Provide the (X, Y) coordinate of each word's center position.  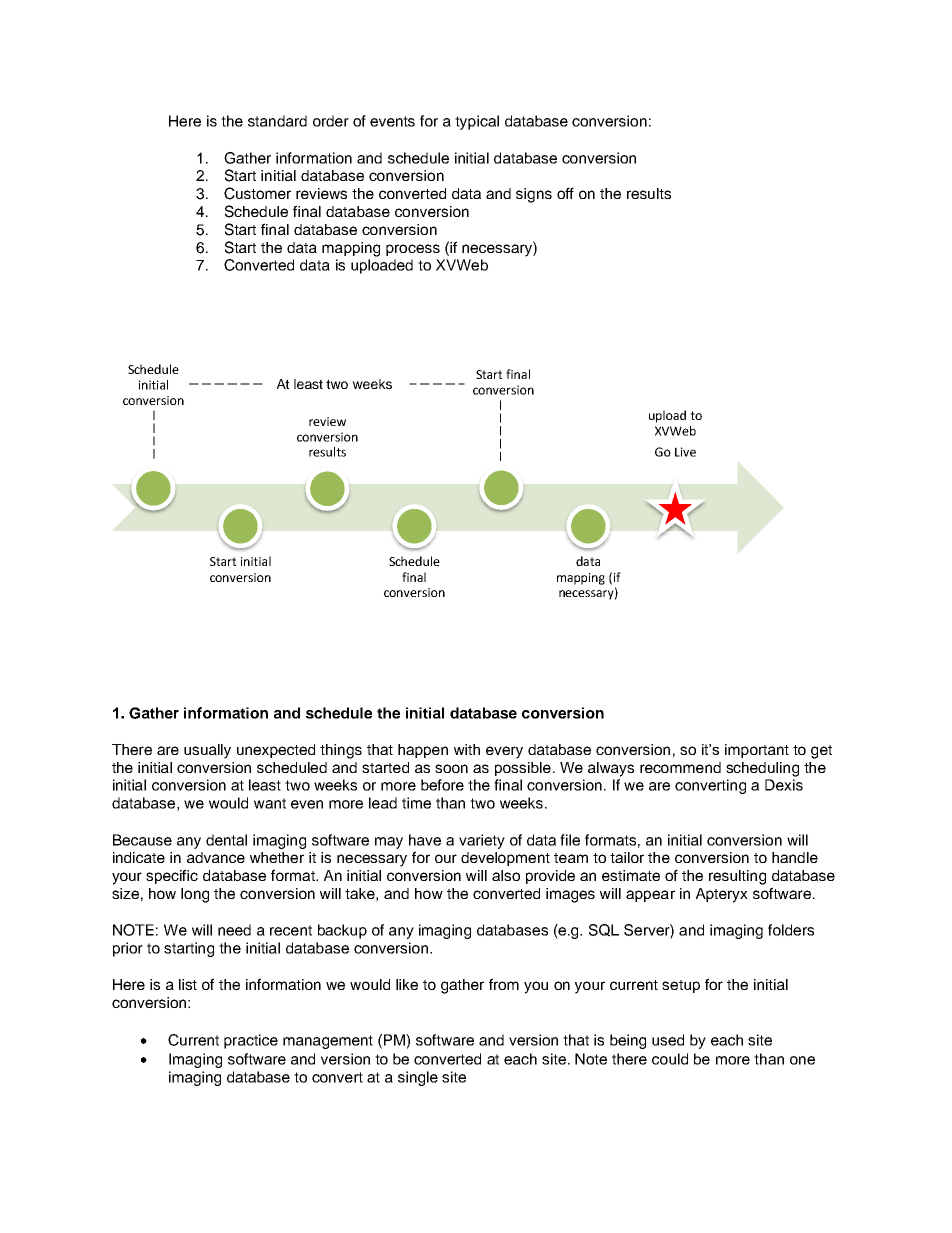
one (802, 1060)
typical (477, 122)
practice (251, 1041)
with (467, 749)
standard (277, 121)
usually (207, 751)
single (418, 1078)
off (565, 193)
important (757, 751)
